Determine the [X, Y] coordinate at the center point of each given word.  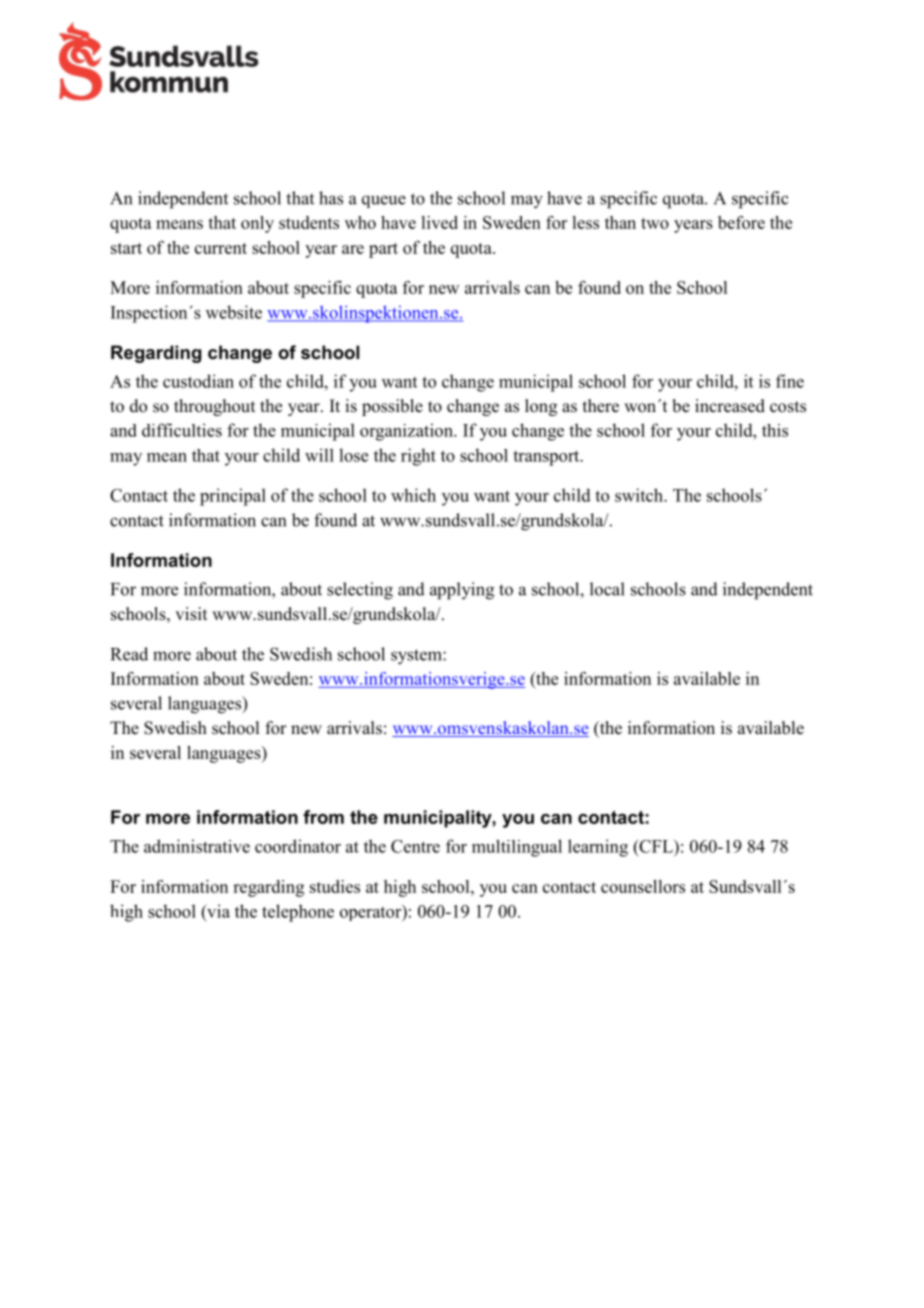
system [417, 657]
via [217, 911]
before [741, 222]
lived [439, 222]
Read [129, 654]
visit [191, 614]
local [607, 589]
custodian [198, 381]
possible [392, 407]
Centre [415, 846]
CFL [656, 846]
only [257, 224]
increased [730, 406]
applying [462, 591]
